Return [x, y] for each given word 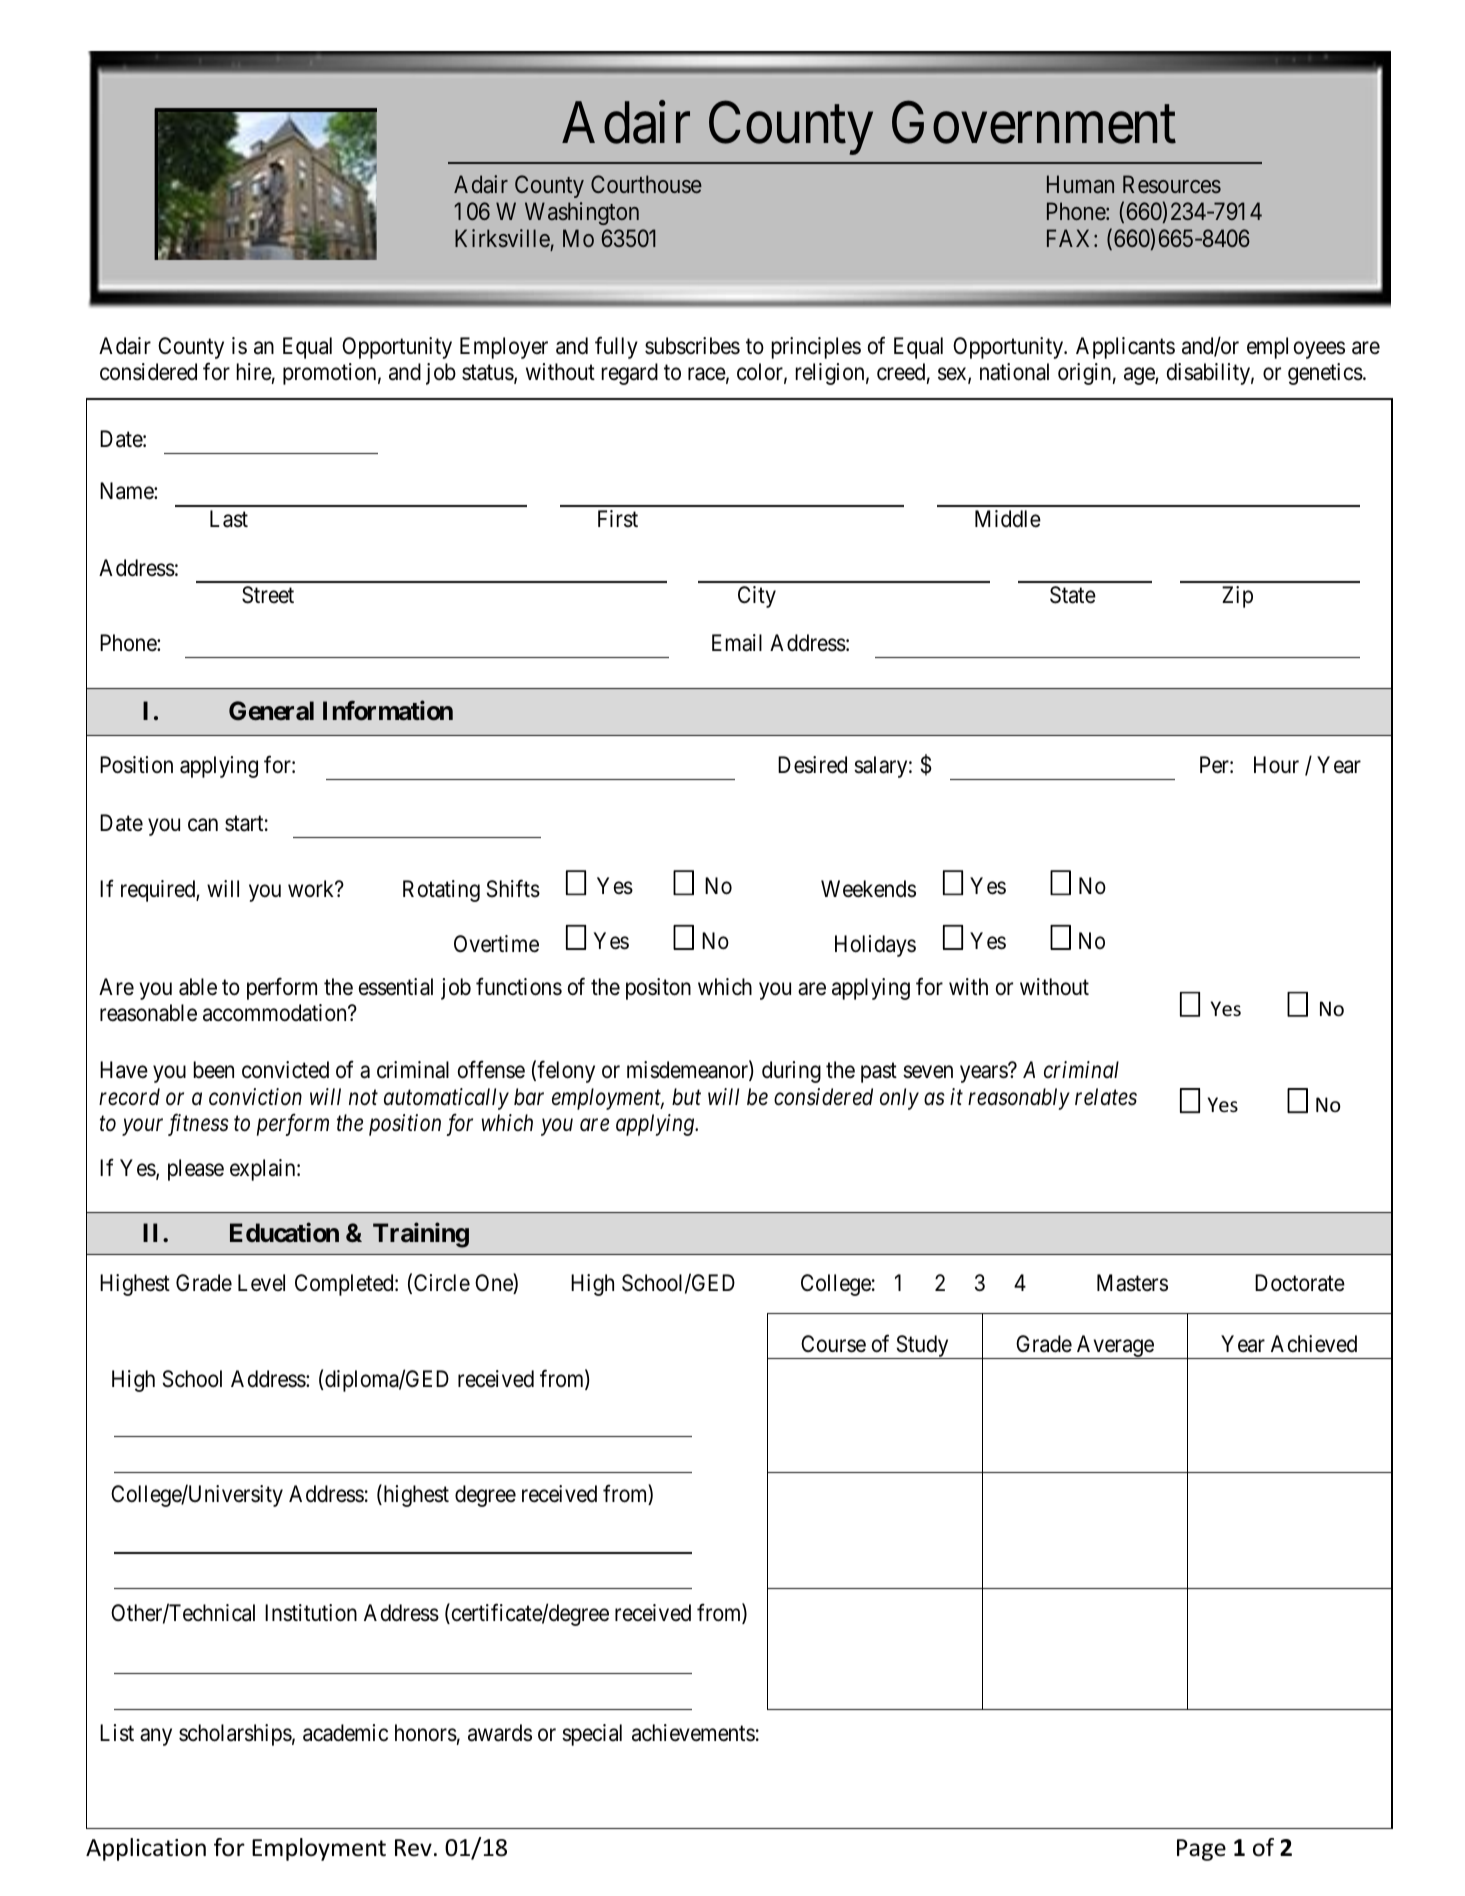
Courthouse [646, 184]
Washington [582, 213]
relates [1106, 1097]
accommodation [276, 1013]
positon [658, 989]
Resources [1172, 184]
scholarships [235, 1735]
